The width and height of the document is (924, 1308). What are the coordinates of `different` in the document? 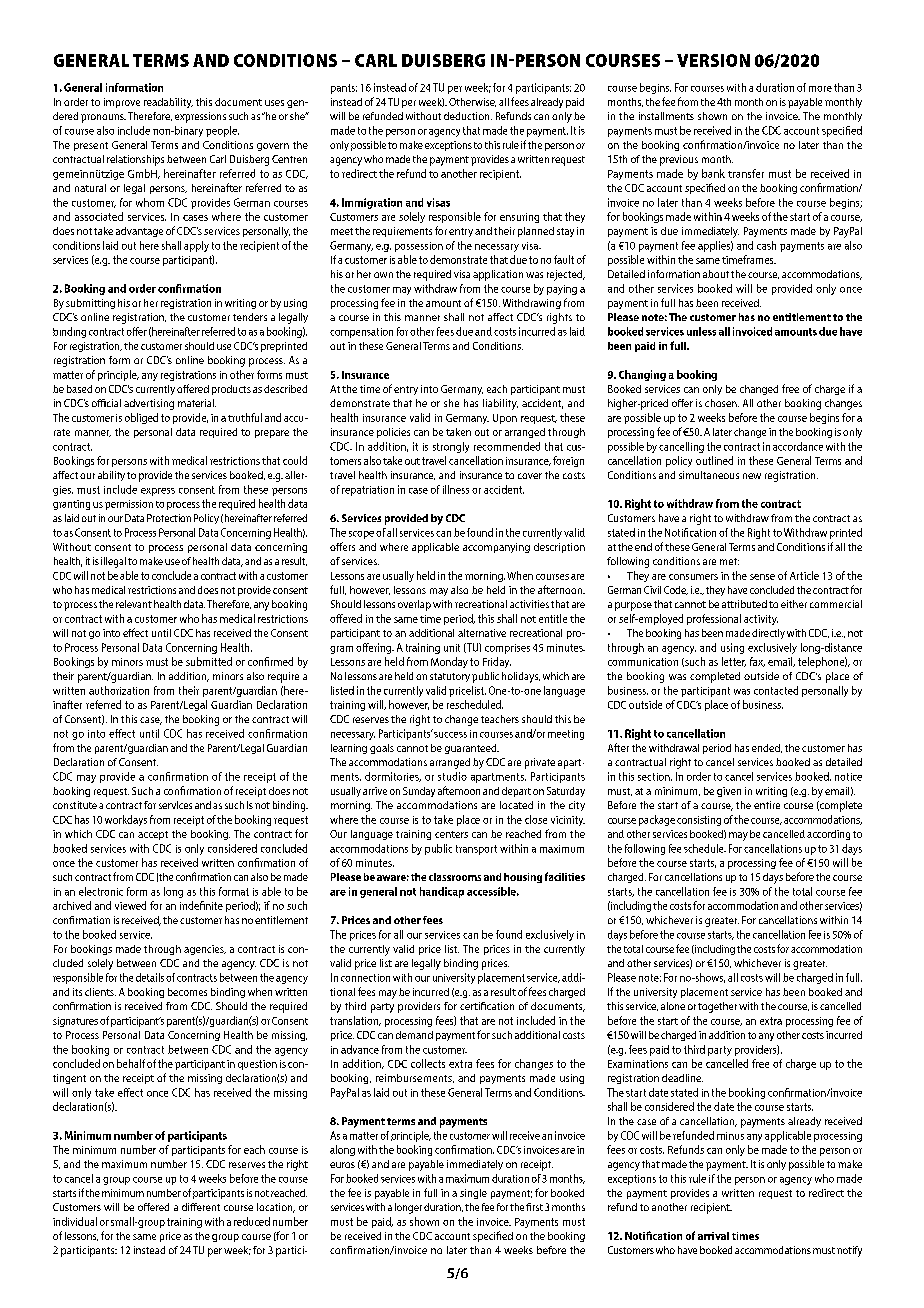 It's located at (201, 1207).
